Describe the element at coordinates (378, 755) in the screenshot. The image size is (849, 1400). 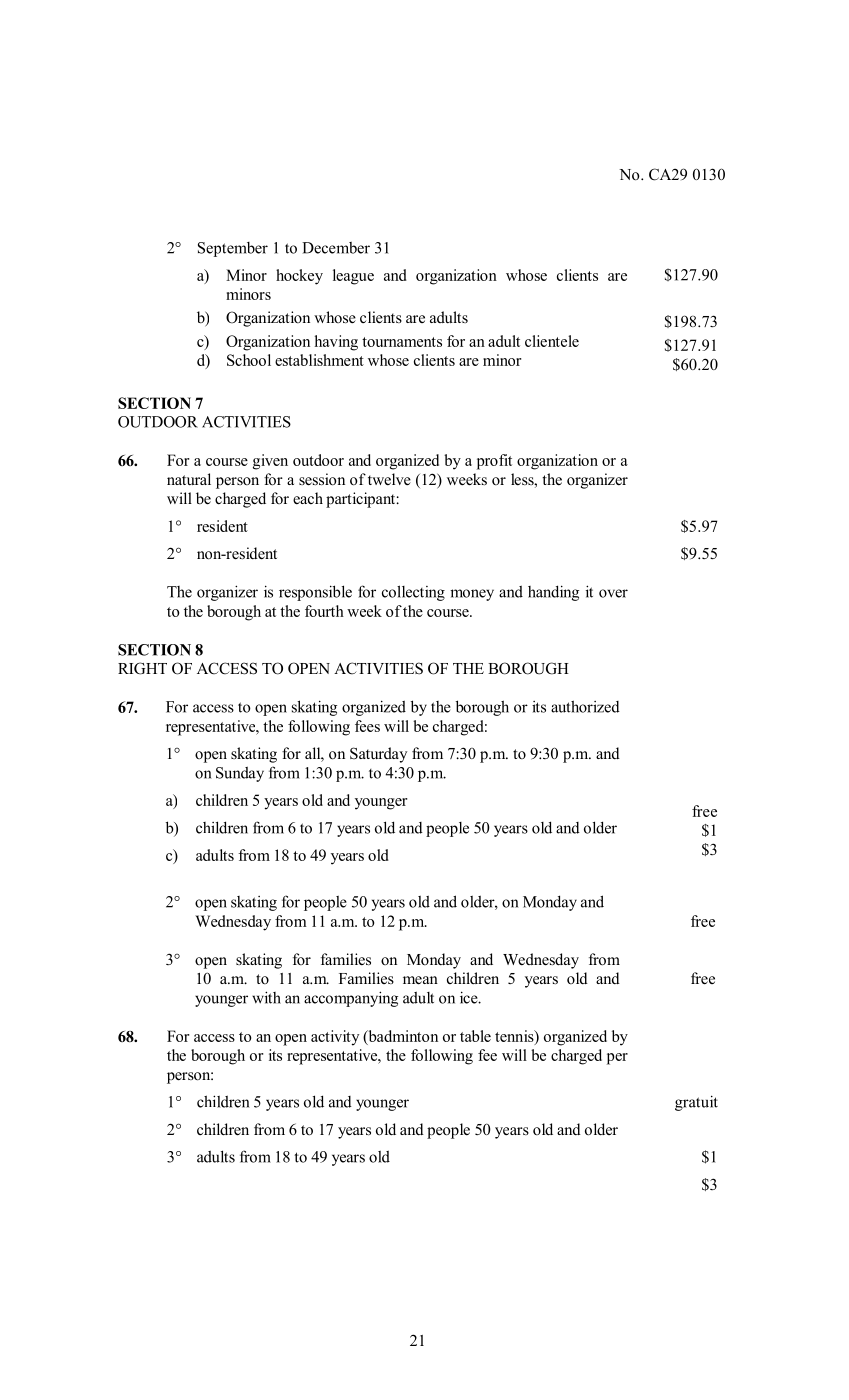
I see `Saturday` at that location.
